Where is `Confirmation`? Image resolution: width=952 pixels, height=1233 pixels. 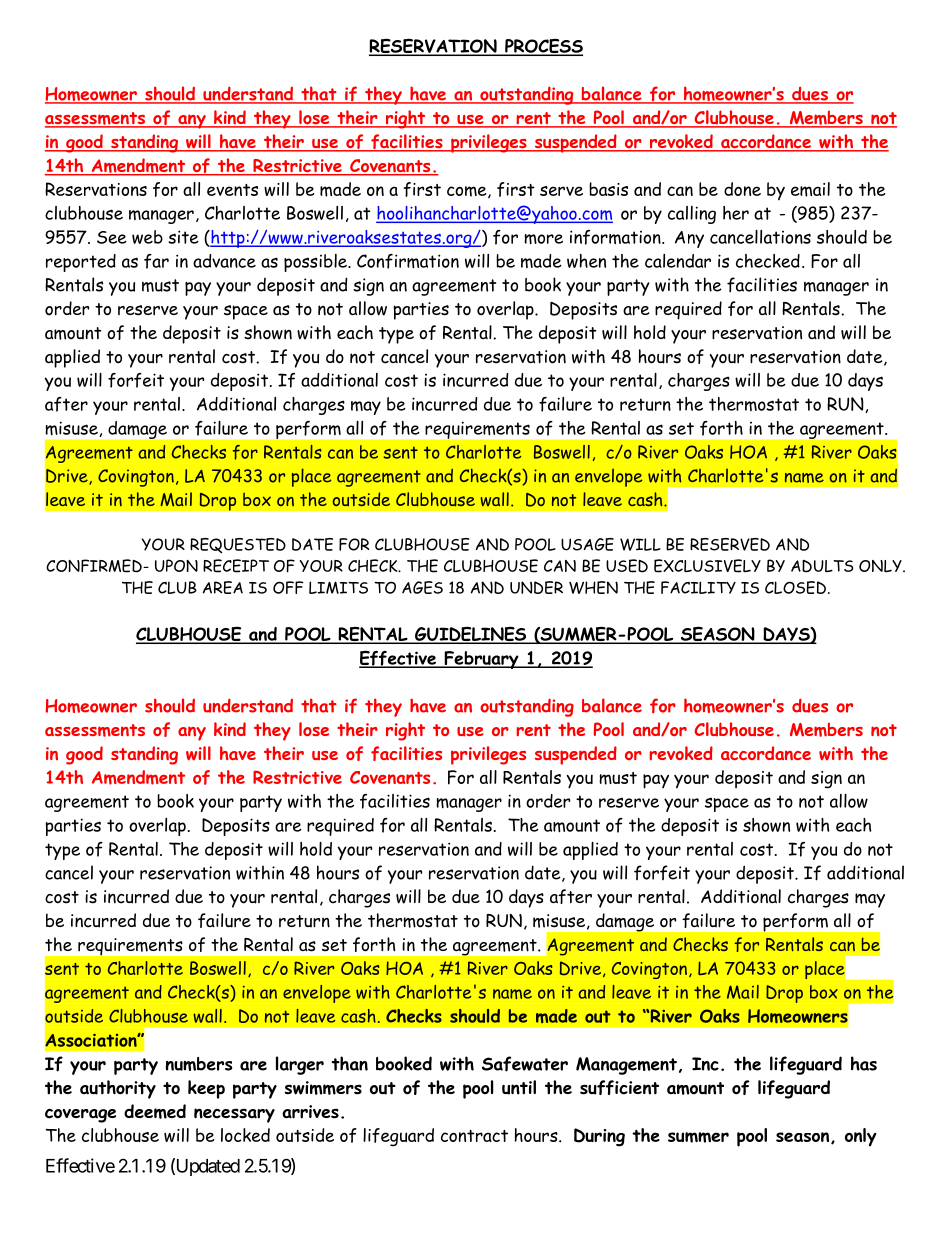 Confirmation is located at coordinates (408, 261).
